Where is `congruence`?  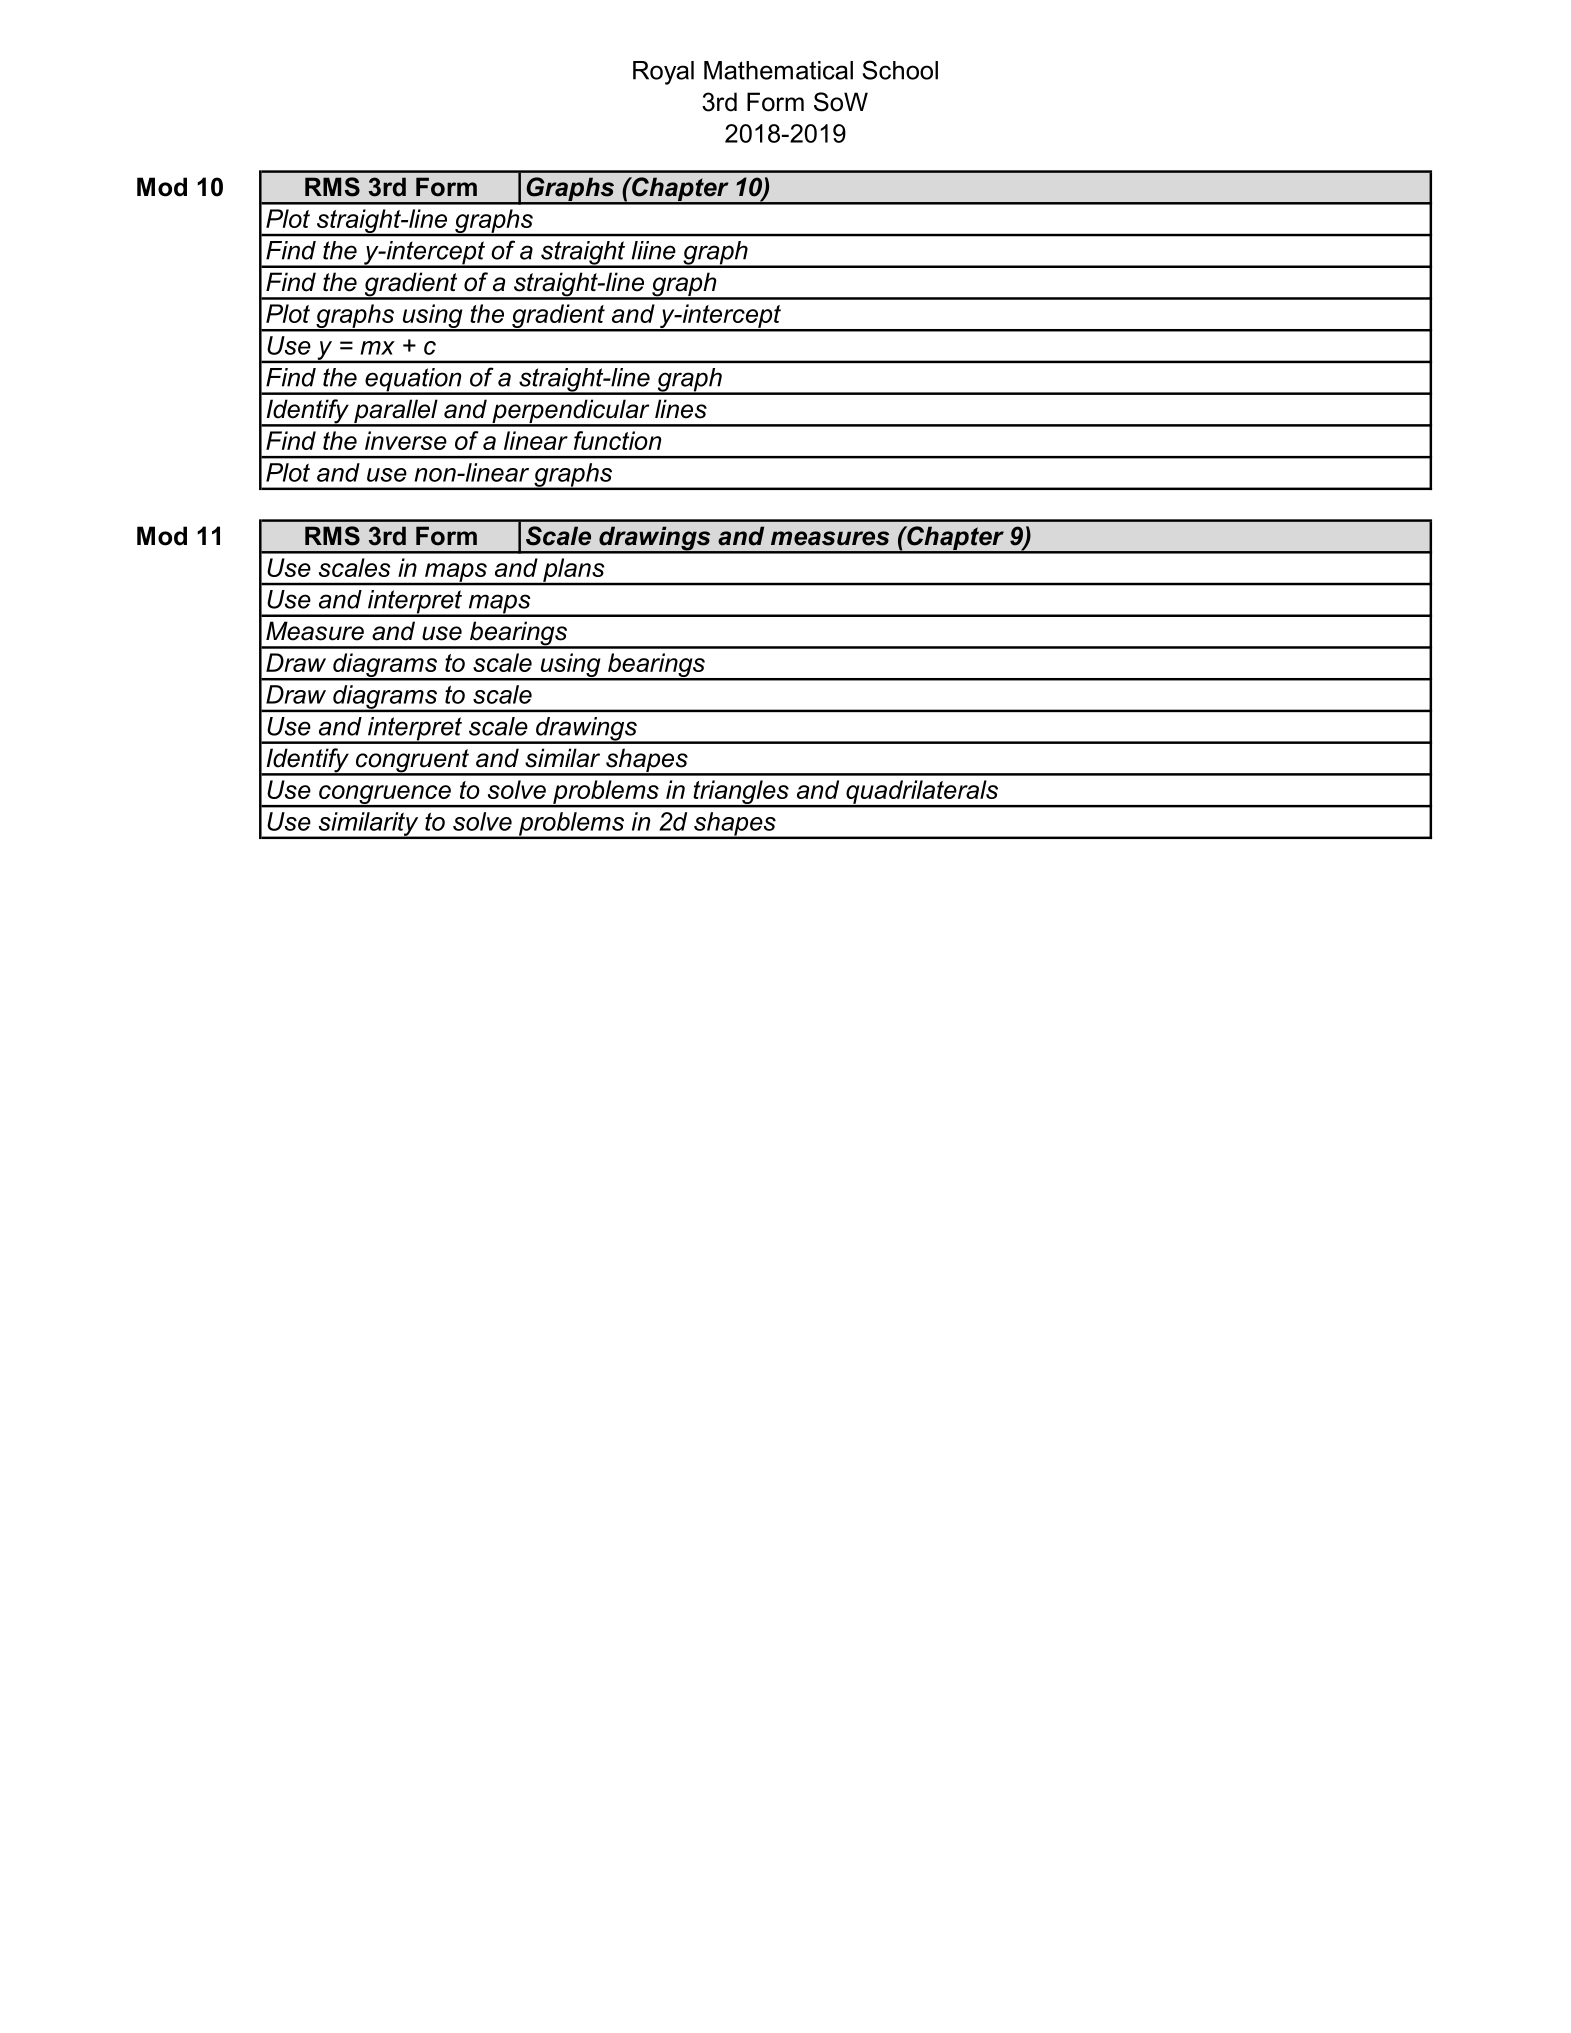 congruence is located at coordinates (385, 795).
